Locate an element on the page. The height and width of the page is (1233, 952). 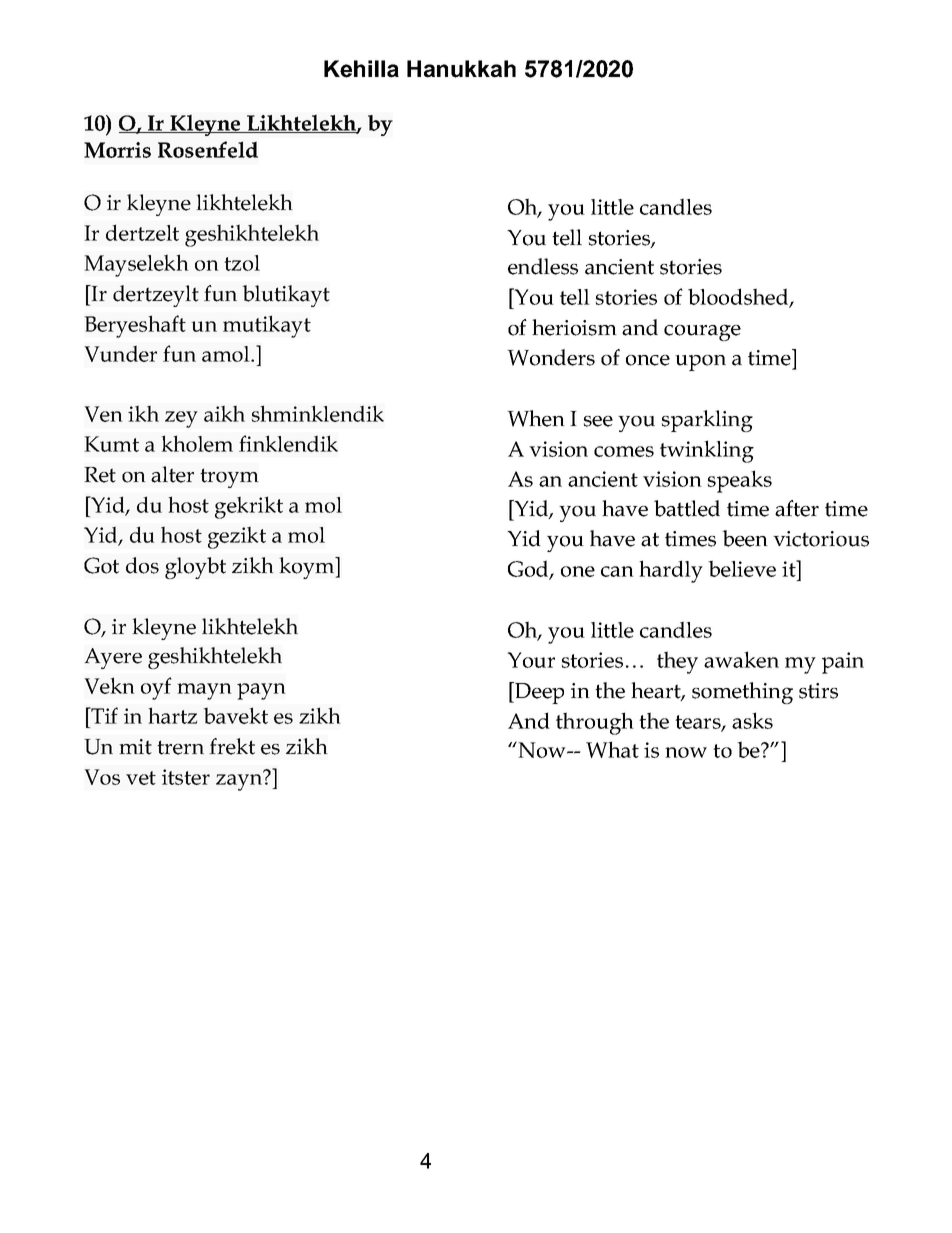
endless is located at coordinates (543, 266).
